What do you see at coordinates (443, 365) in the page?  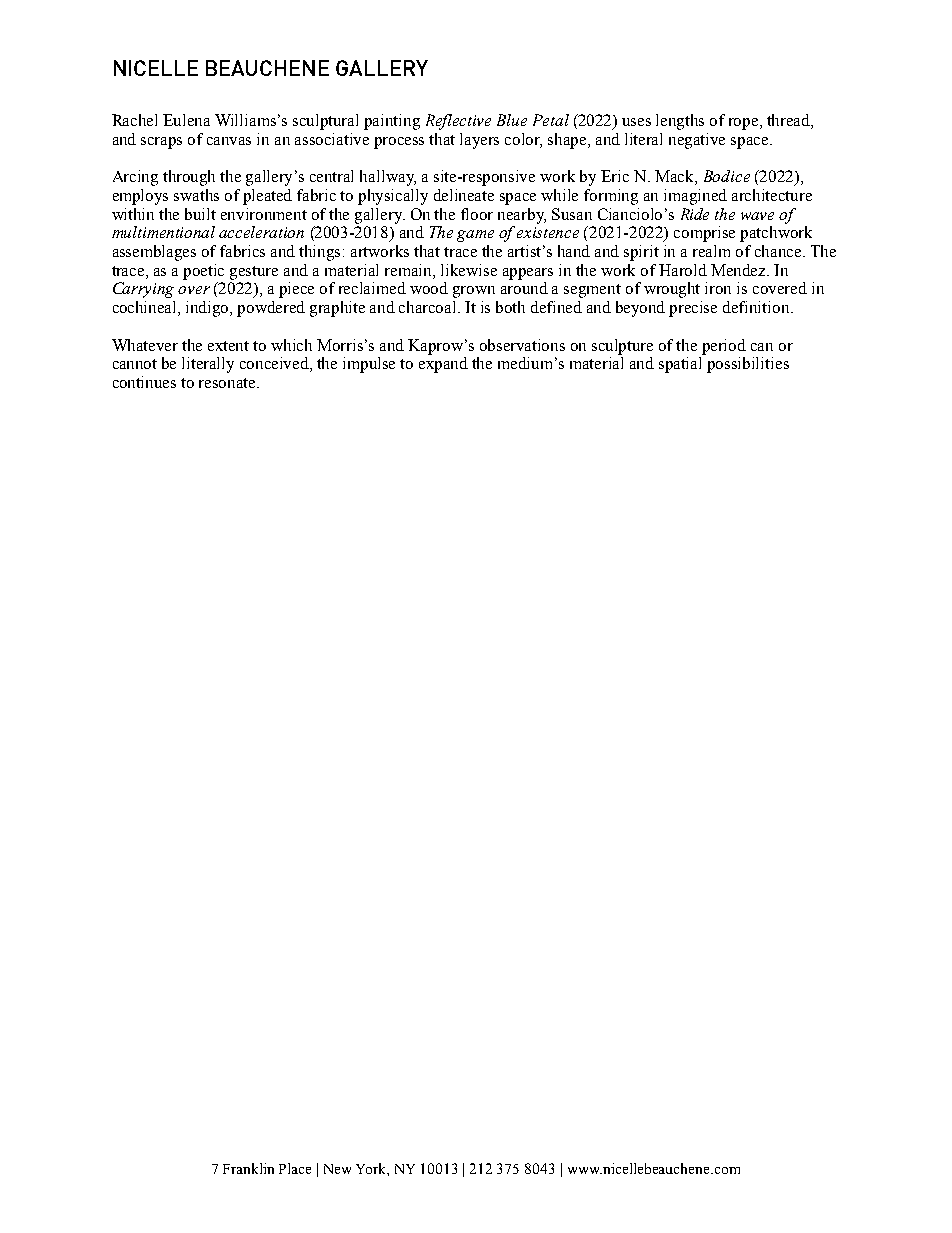 I see `expand` at bounding box center [443, 365].
